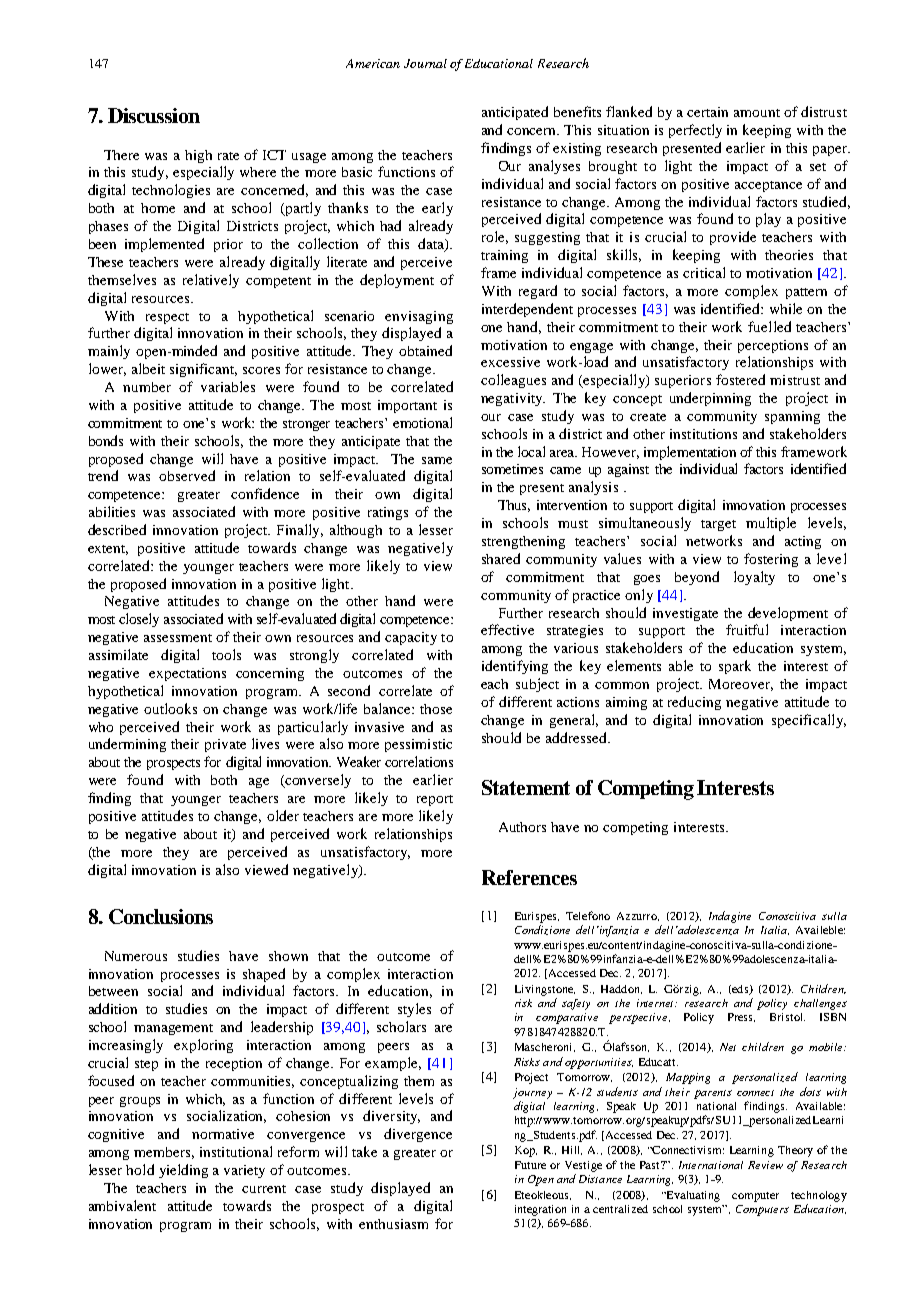 This image has width=924, height=1308. Describe the element at coordinates (692, 1196) in the image. I see `Evaluating` at that location.
